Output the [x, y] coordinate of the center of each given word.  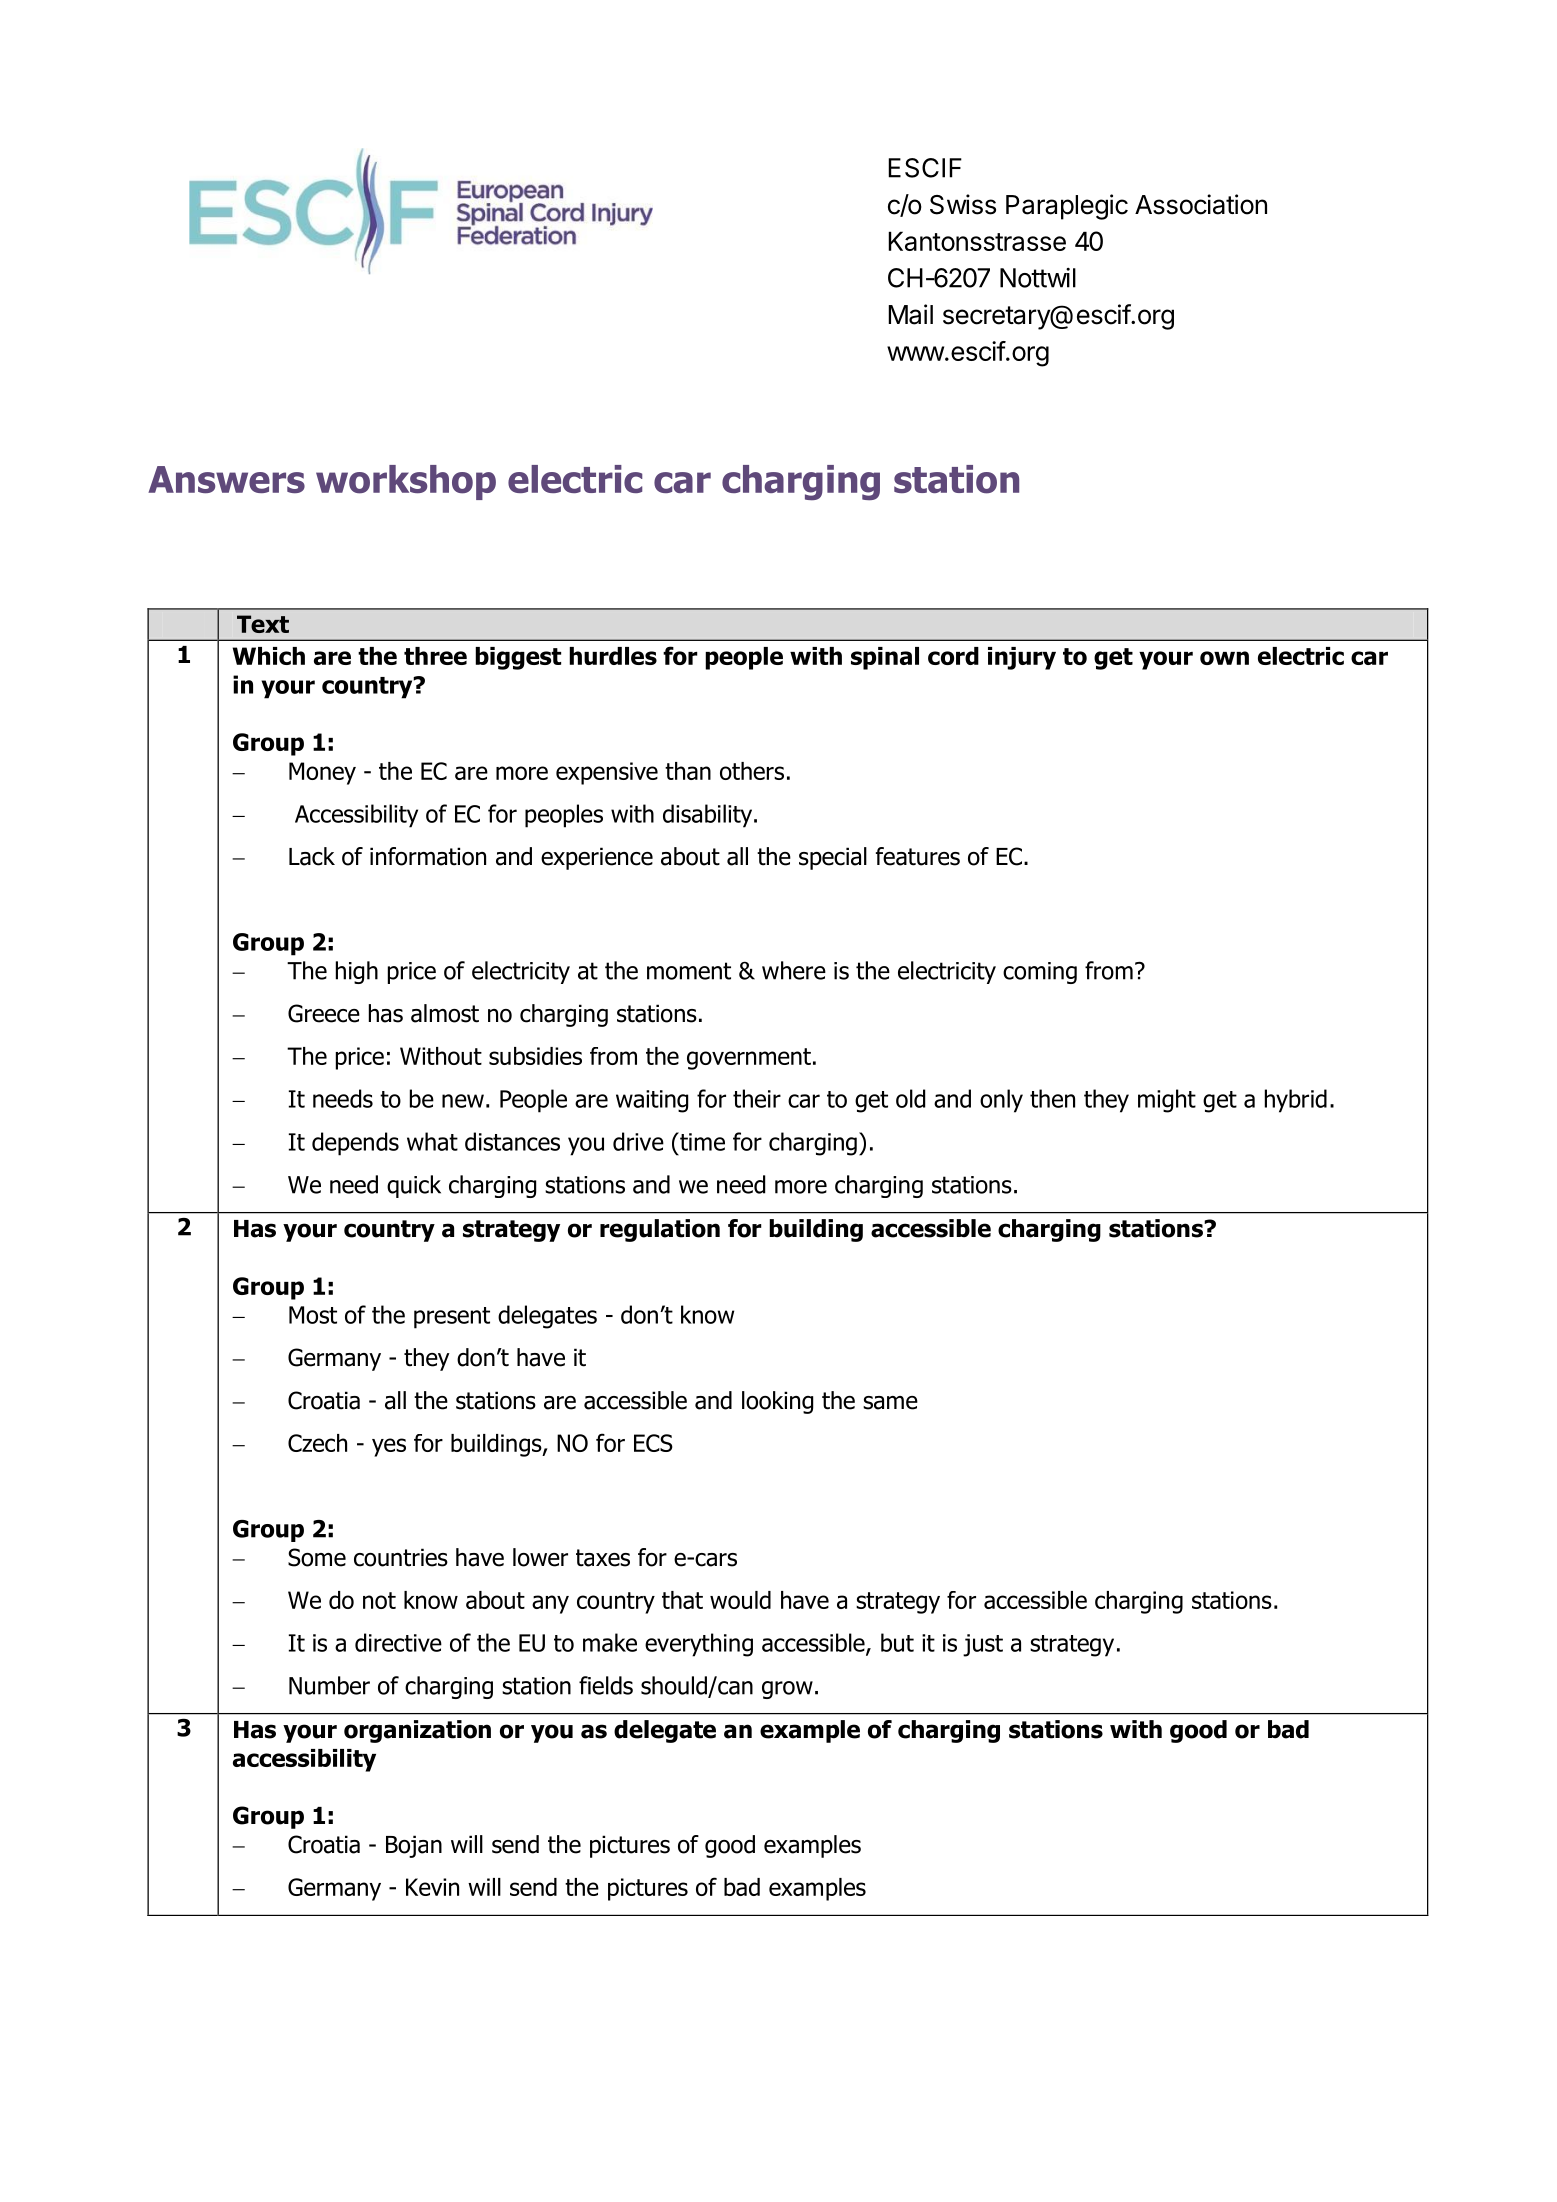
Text [263, 624]
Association [1201, 204]
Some [317, 1557]
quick [414, 1186]
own [1224, 658]
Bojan [414, 1846]
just [983, 1645]
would [740, 1600]
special [833, 858]
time [701, 1141]
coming [1040, 973]
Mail [910, 314]
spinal [885, 658]
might [1167, 1101]
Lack [312, 856]
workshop [406, 482]
